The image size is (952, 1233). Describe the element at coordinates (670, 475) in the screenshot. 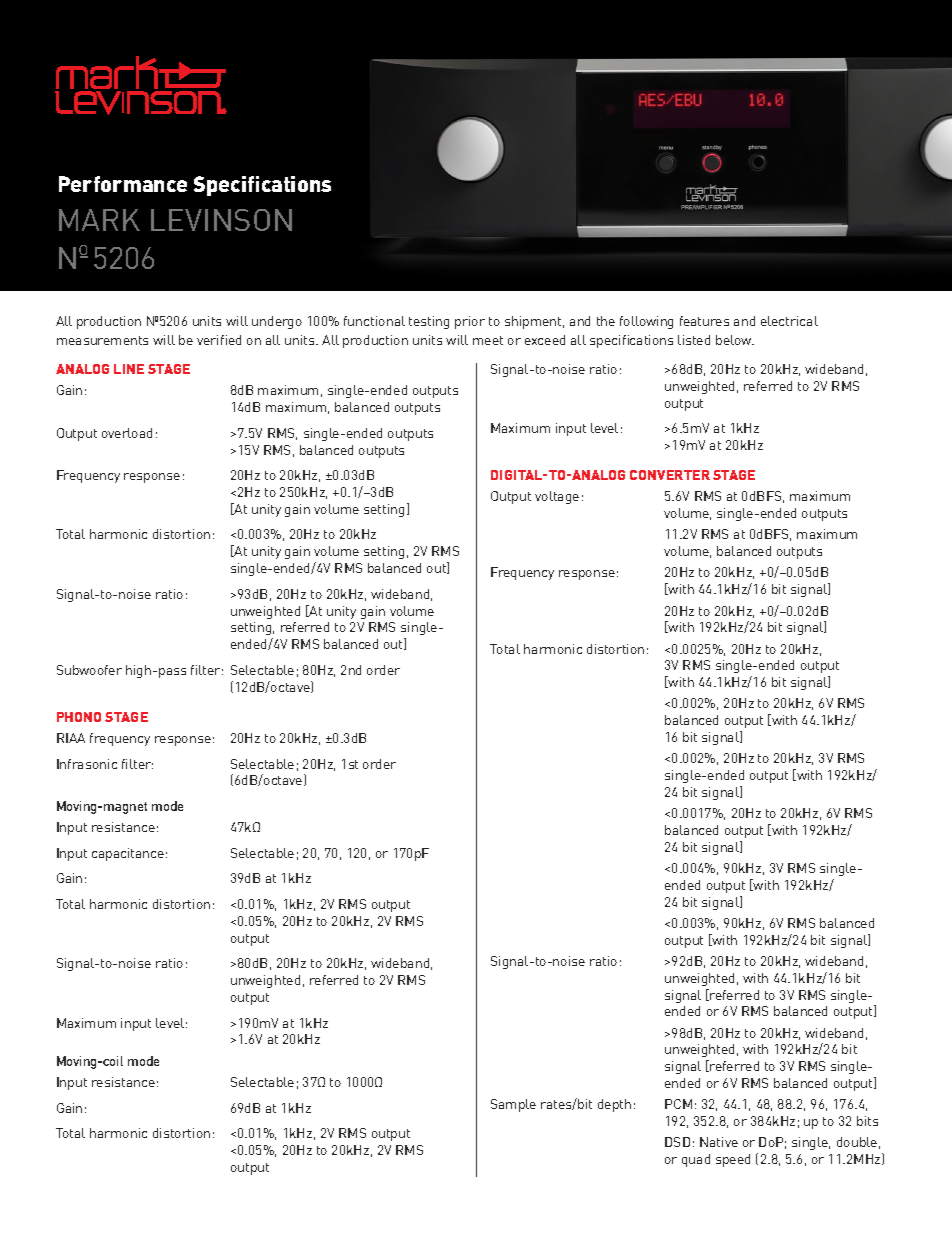

I see `CONVERTER` at that location.
